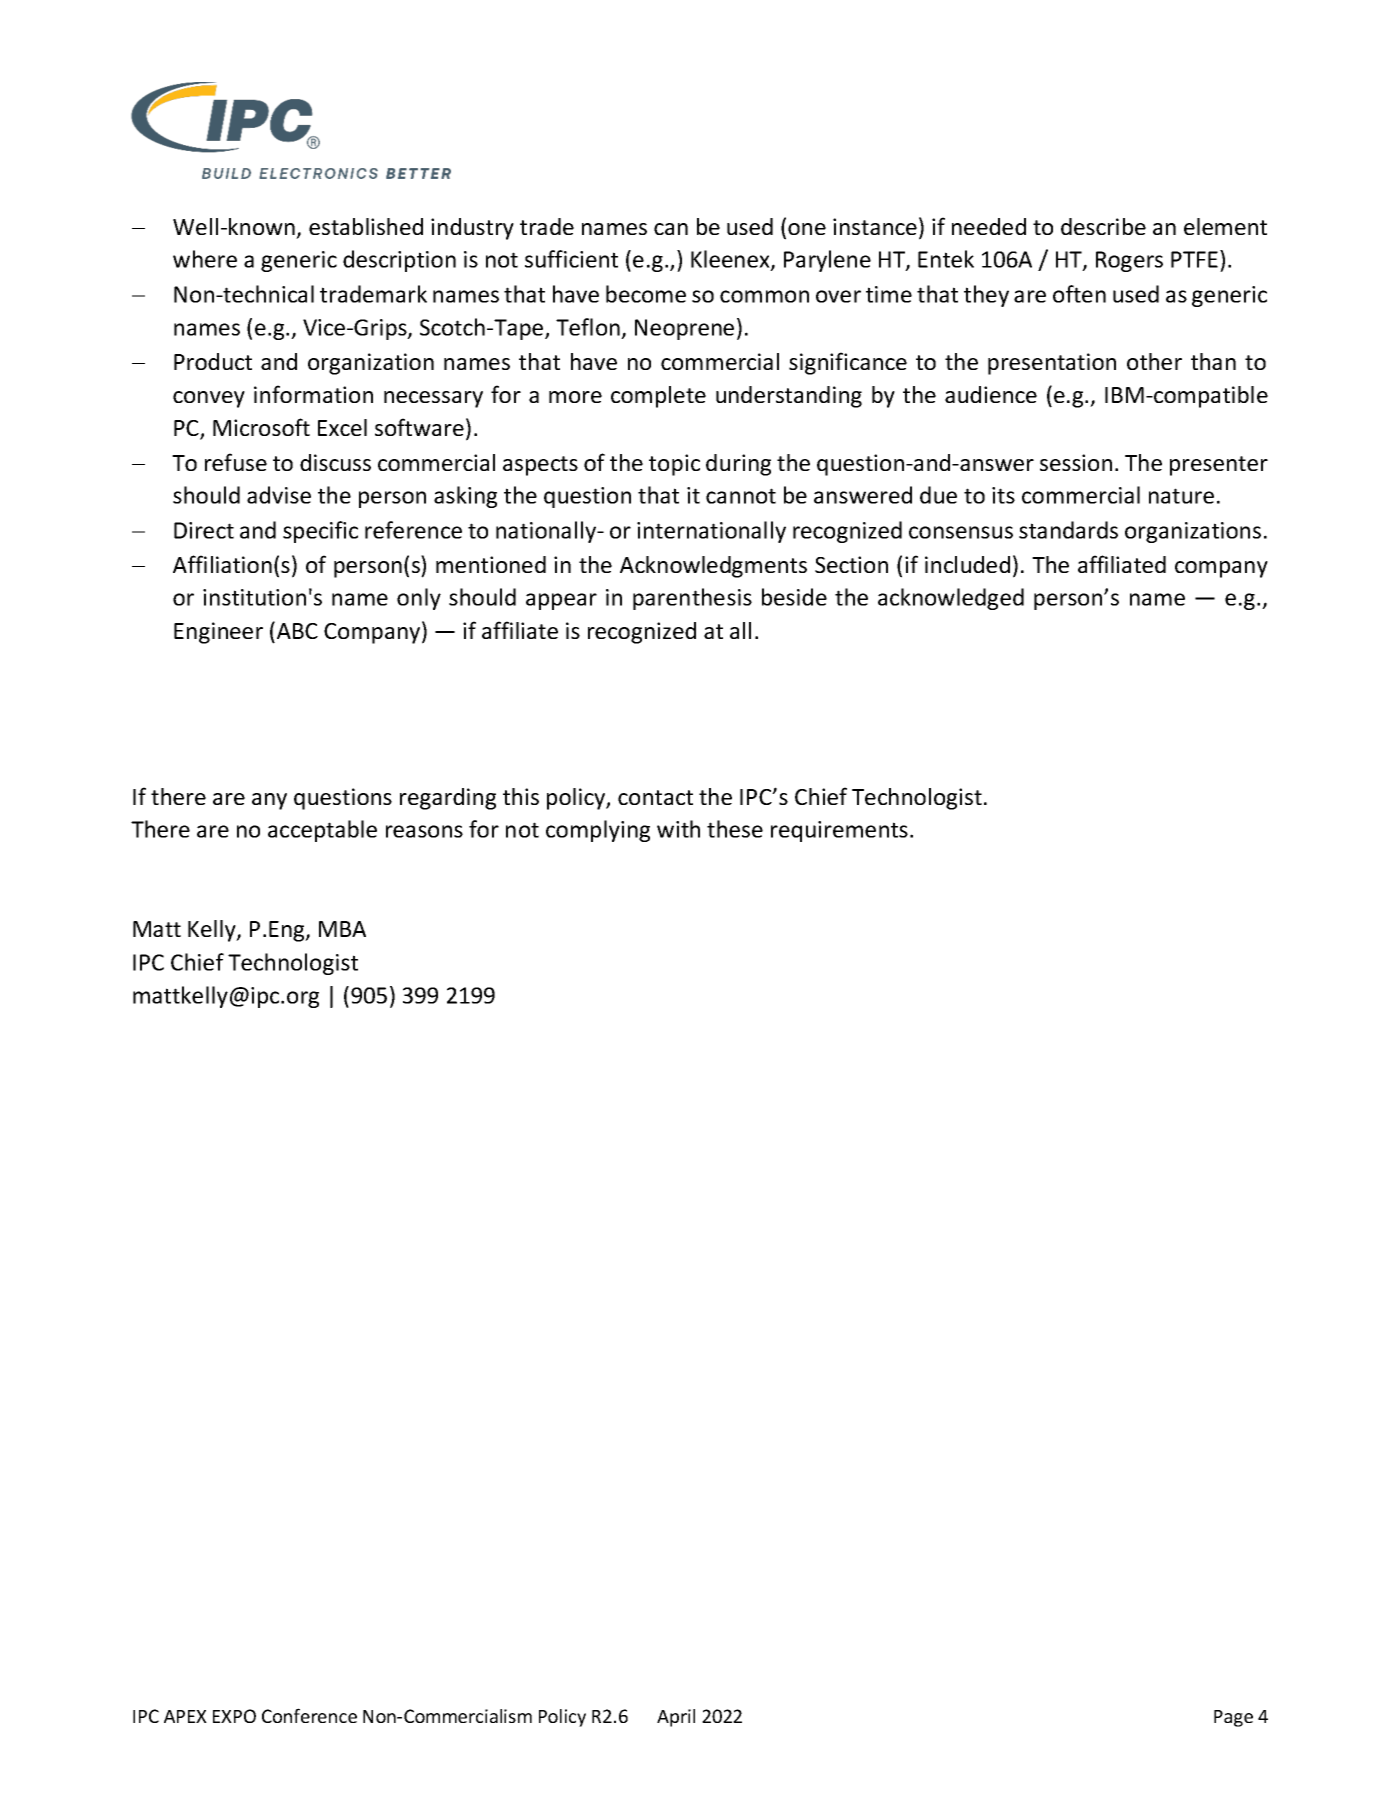 The image size is (1400, 1811). Describe the element at coordinates (676, 1718) in the page. I see `April` at that location.
